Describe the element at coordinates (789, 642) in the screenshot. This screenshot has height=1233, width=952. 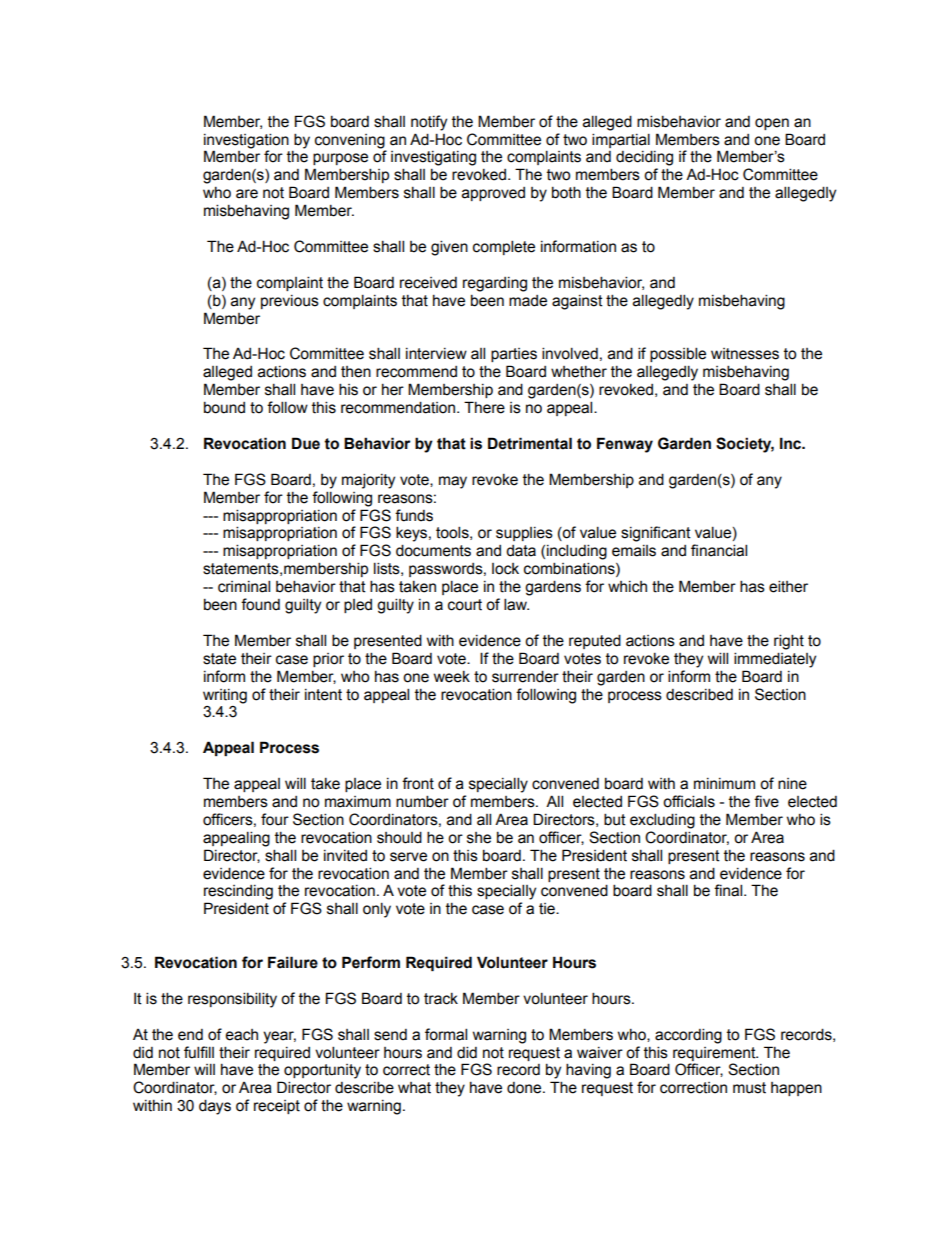
I see `right` at that location.
